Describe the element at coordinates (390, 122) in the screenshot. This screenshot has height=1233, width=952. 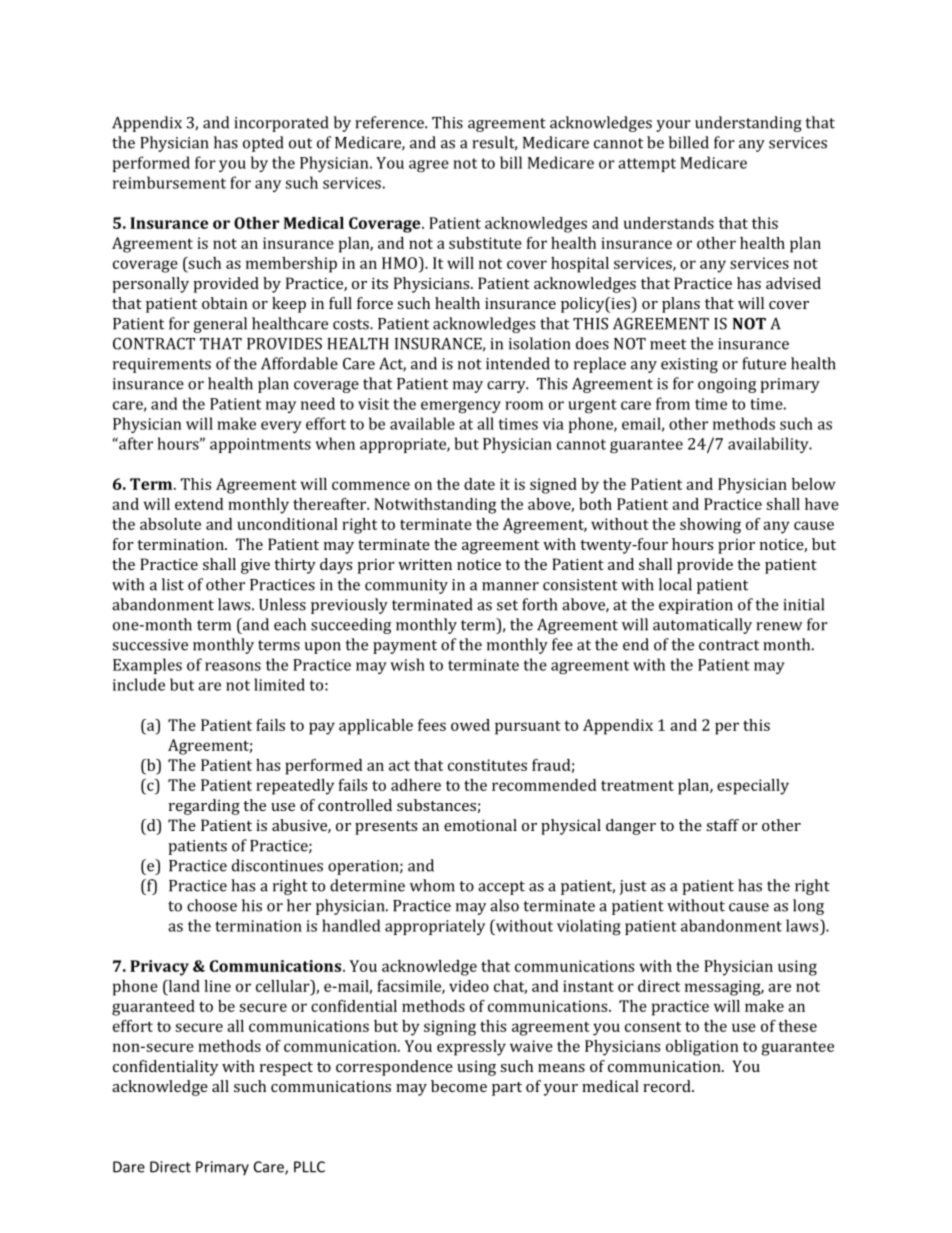
I see `reference` at that location.
